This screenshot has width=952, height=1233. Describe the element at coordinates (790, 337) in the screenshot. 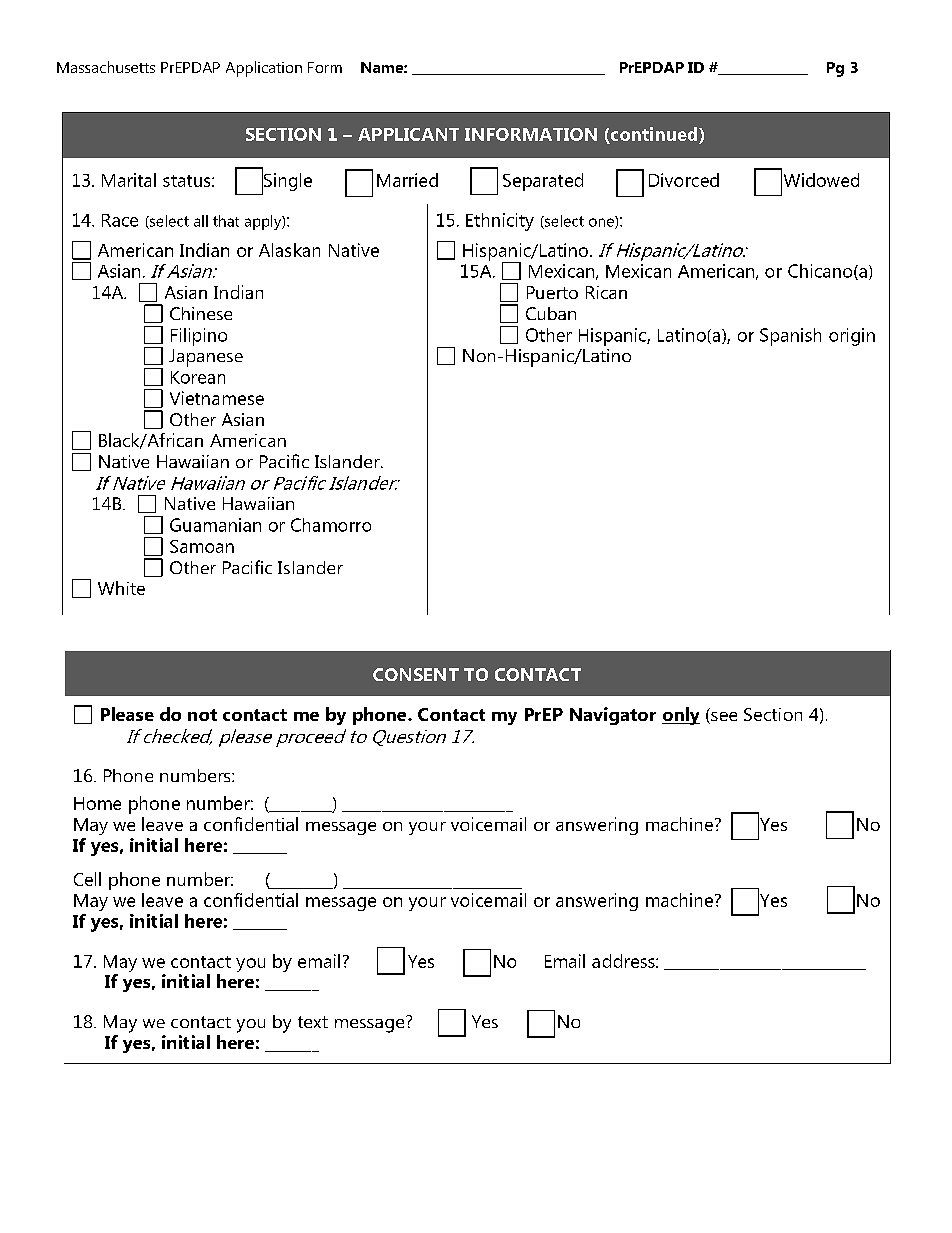

I see `Spanish` at that location.
